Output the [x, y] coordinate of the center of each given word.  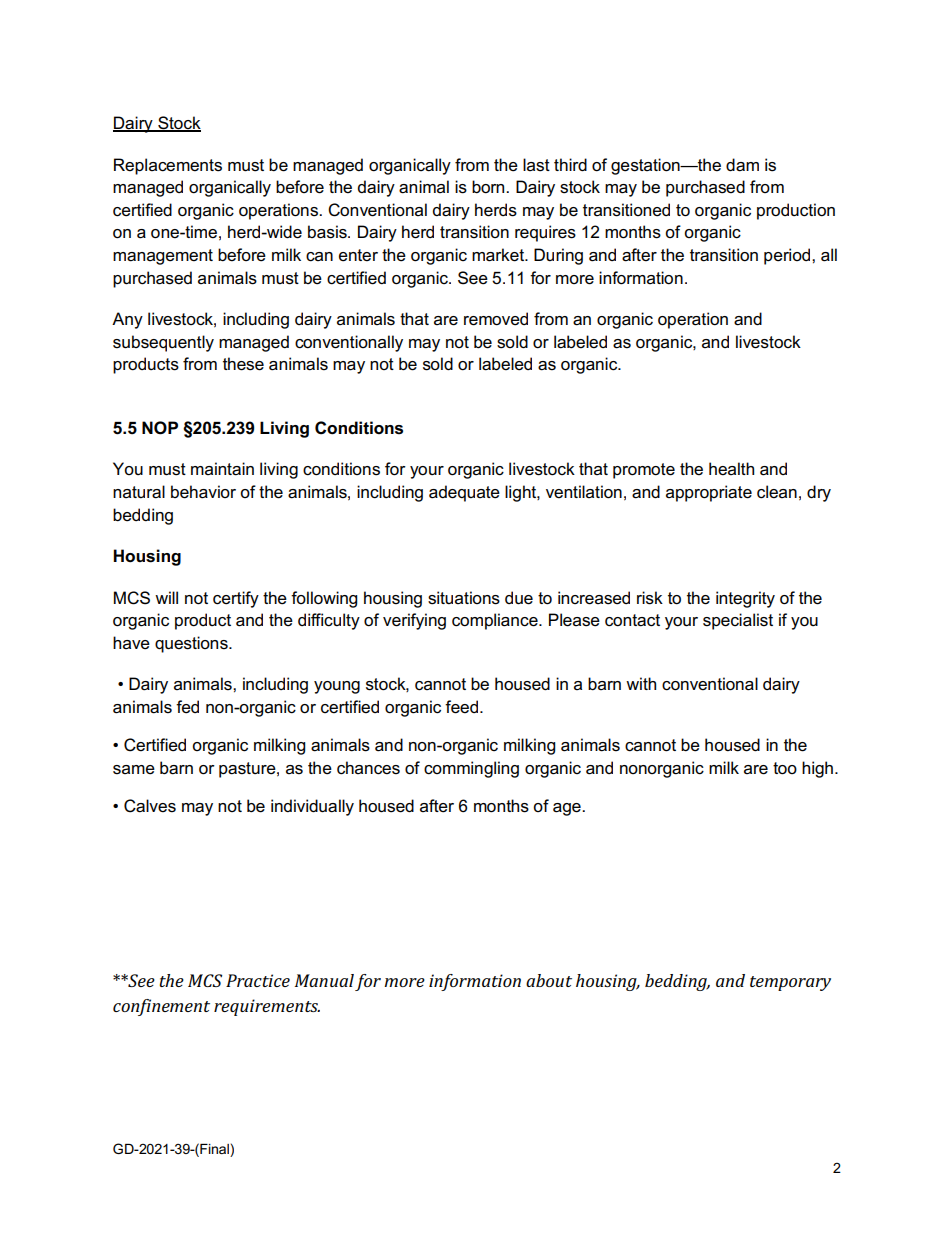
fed [187, 707]
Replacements [168, 166]
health [731, 469]
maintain [222, 469]
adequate [464, 493]
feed [463, 707]
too [785, 768]
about [549, 980]
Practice [258, 980]
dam [742, 165]
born [489, 187]
